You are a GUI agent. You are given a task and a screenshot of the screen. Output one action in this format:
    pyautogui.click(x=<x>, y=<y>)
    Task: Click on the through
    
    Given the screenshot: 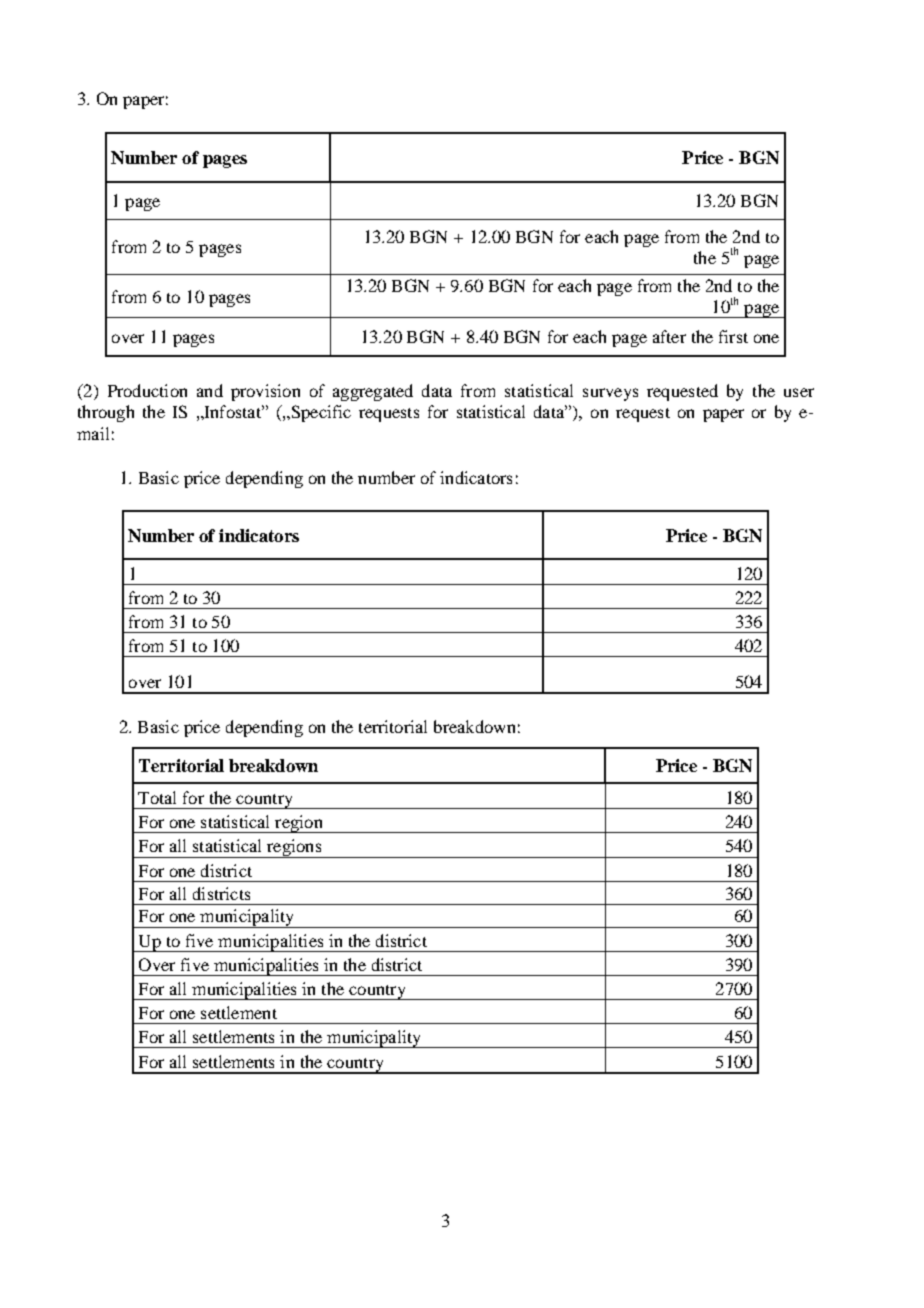 What is the action you would take?
    pyautogui.click(x=106, y=413)
